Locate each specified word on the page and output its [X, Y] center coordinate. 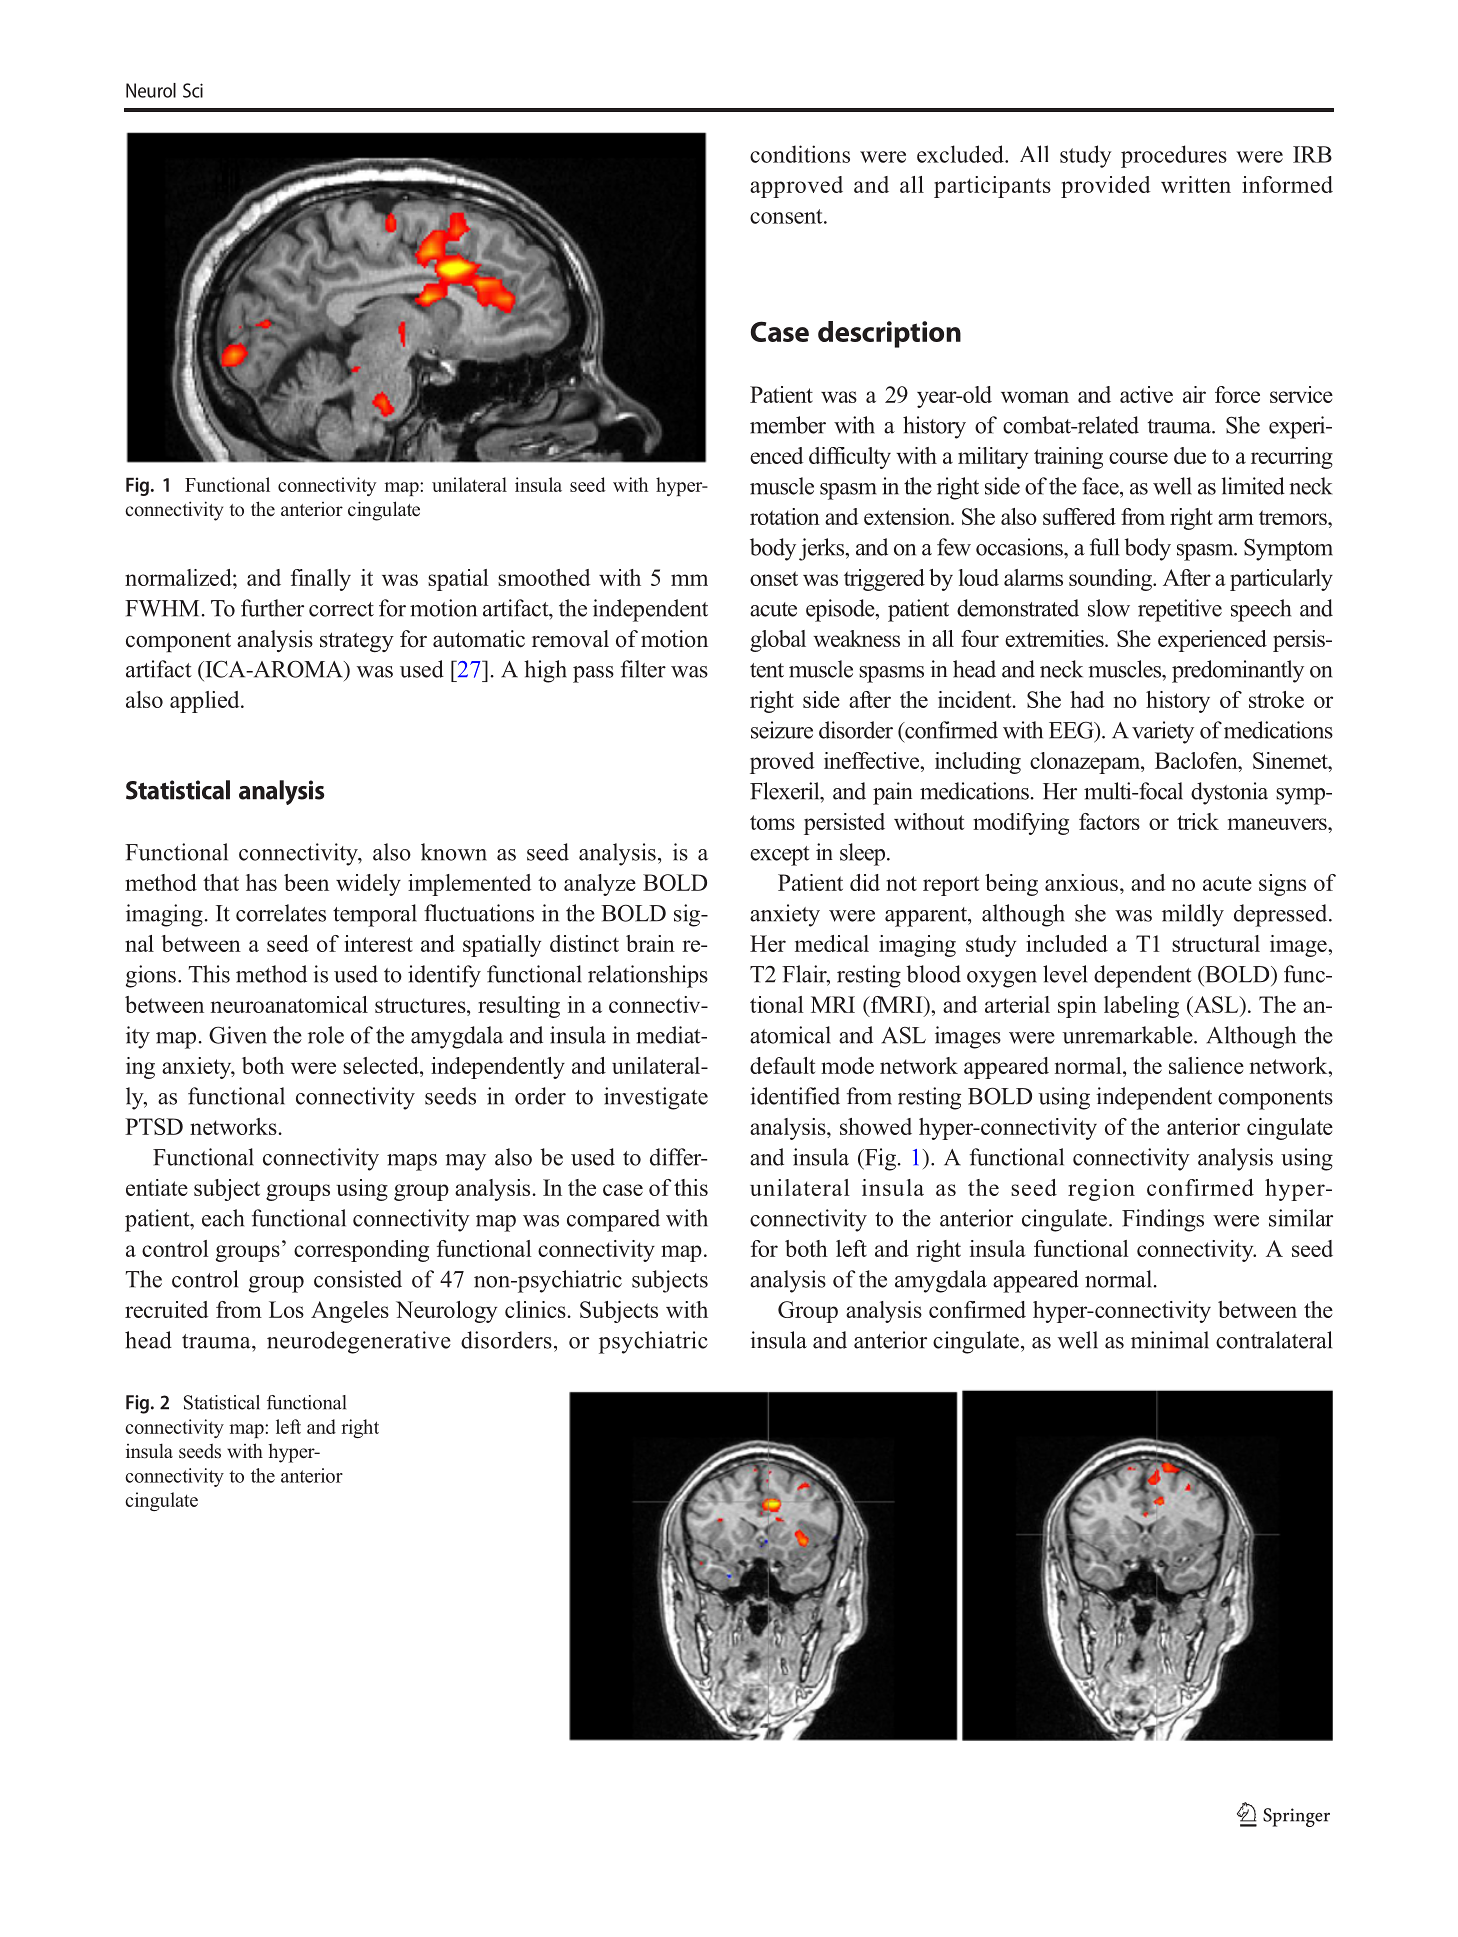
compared [613, 1220]
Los [286, 1309]
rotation [785, 516]
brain [650, 943]
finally [321, 580]
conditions [800, 154]
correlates [281, 913]
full [1104, 547]
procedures [1174, 156]
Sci [193, 90]
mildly [1193, 915]
